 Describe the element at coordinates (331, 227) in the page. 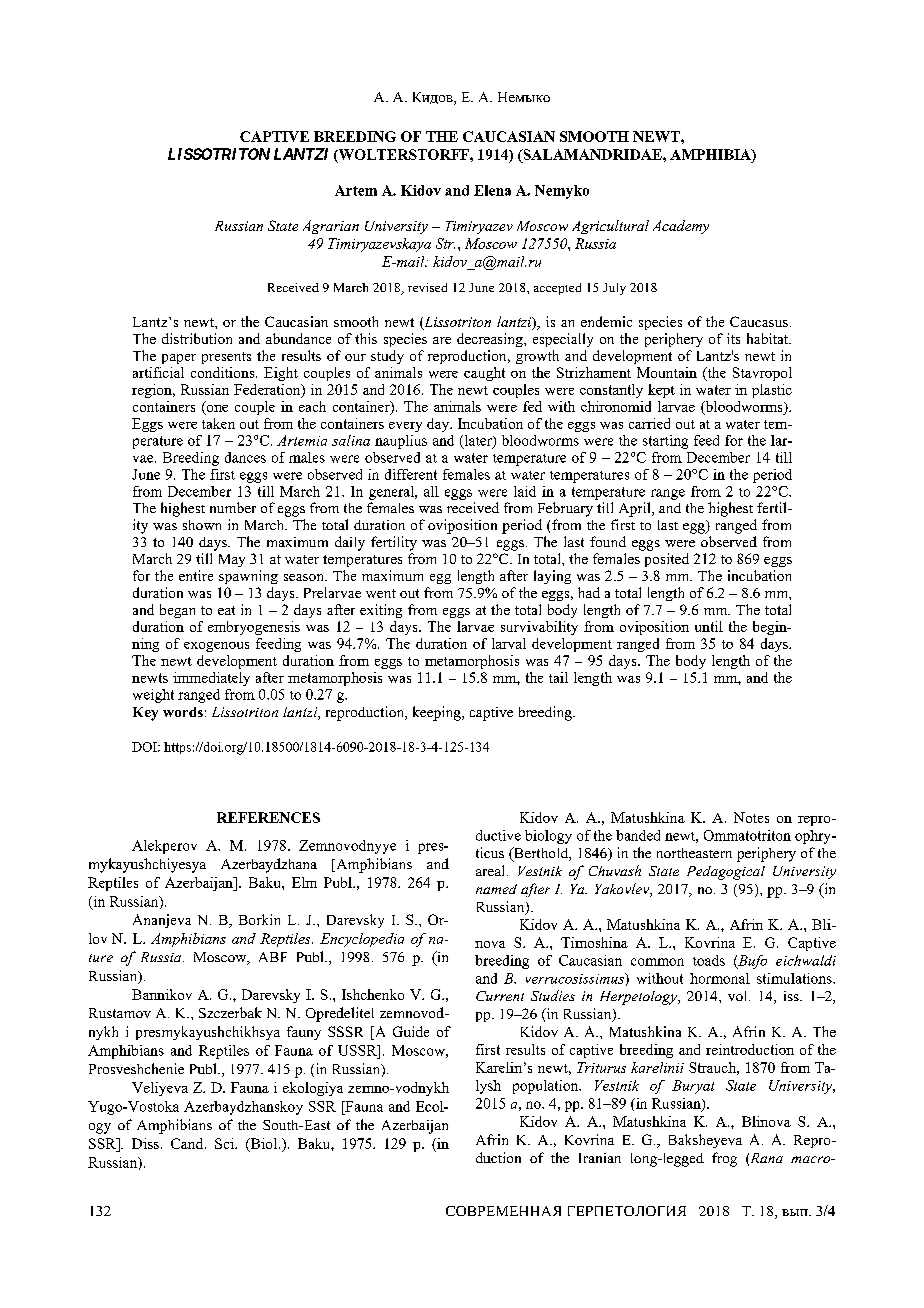

I see `Agrarian` at that location.
